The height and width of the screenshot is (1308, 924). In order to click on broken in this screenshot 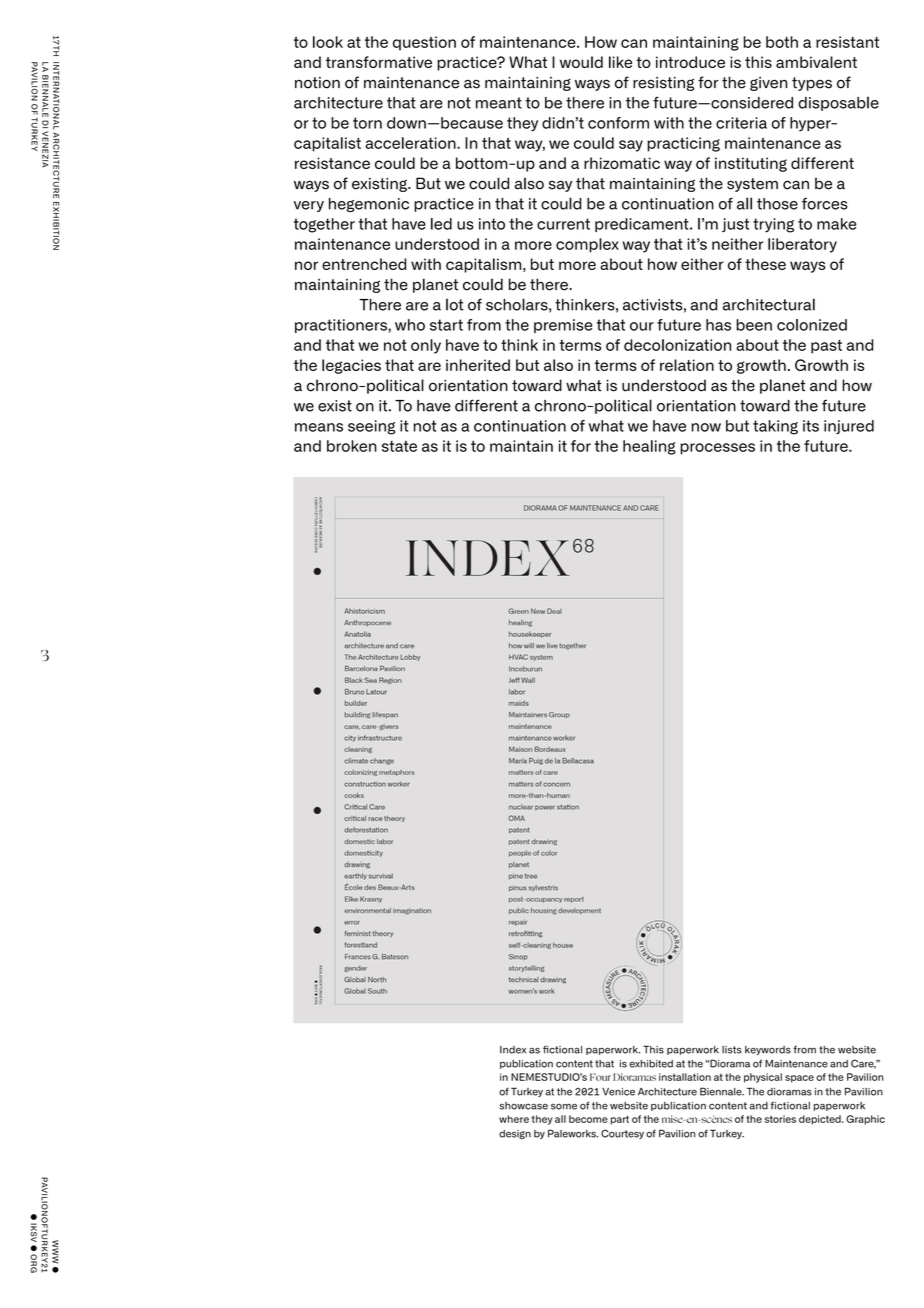, I will do `click(352, 446)`.
